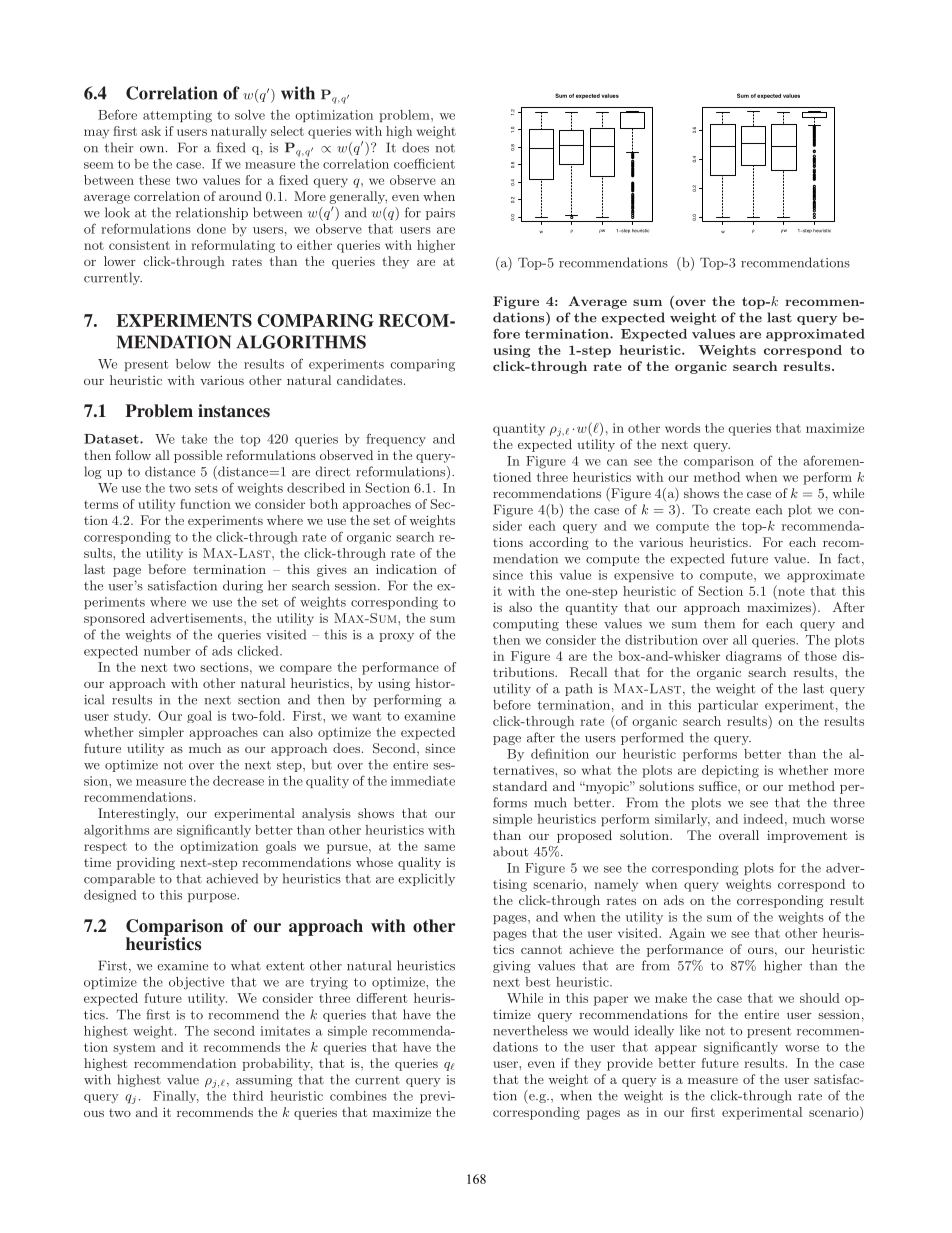 The image size is (952, 1233). What do you see at coordinates (526, 625) in the document?
I see `computing` at bounding box center [526, 625].
